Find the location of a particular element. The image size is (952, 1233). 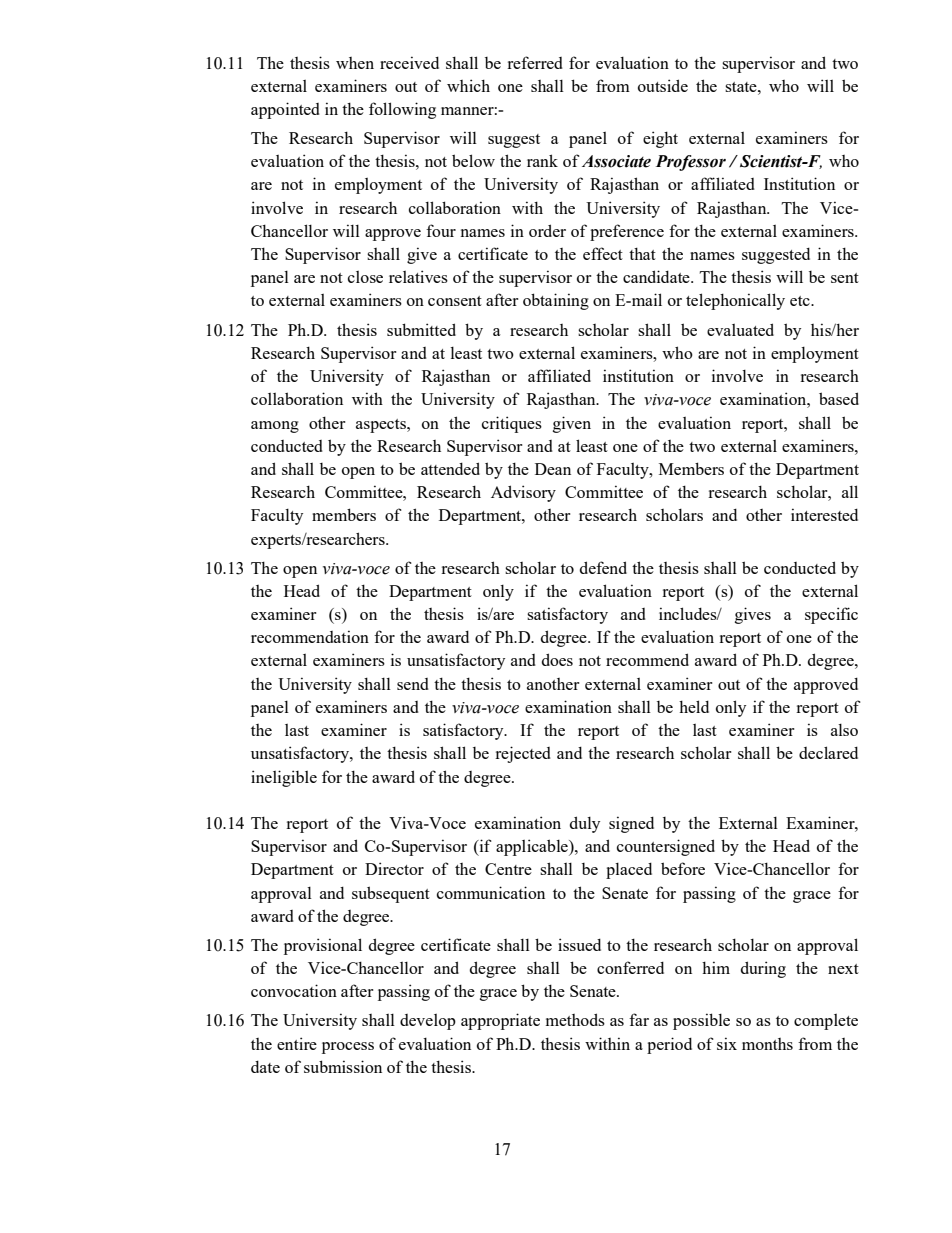

process is located at coordinates (348, 1048).
